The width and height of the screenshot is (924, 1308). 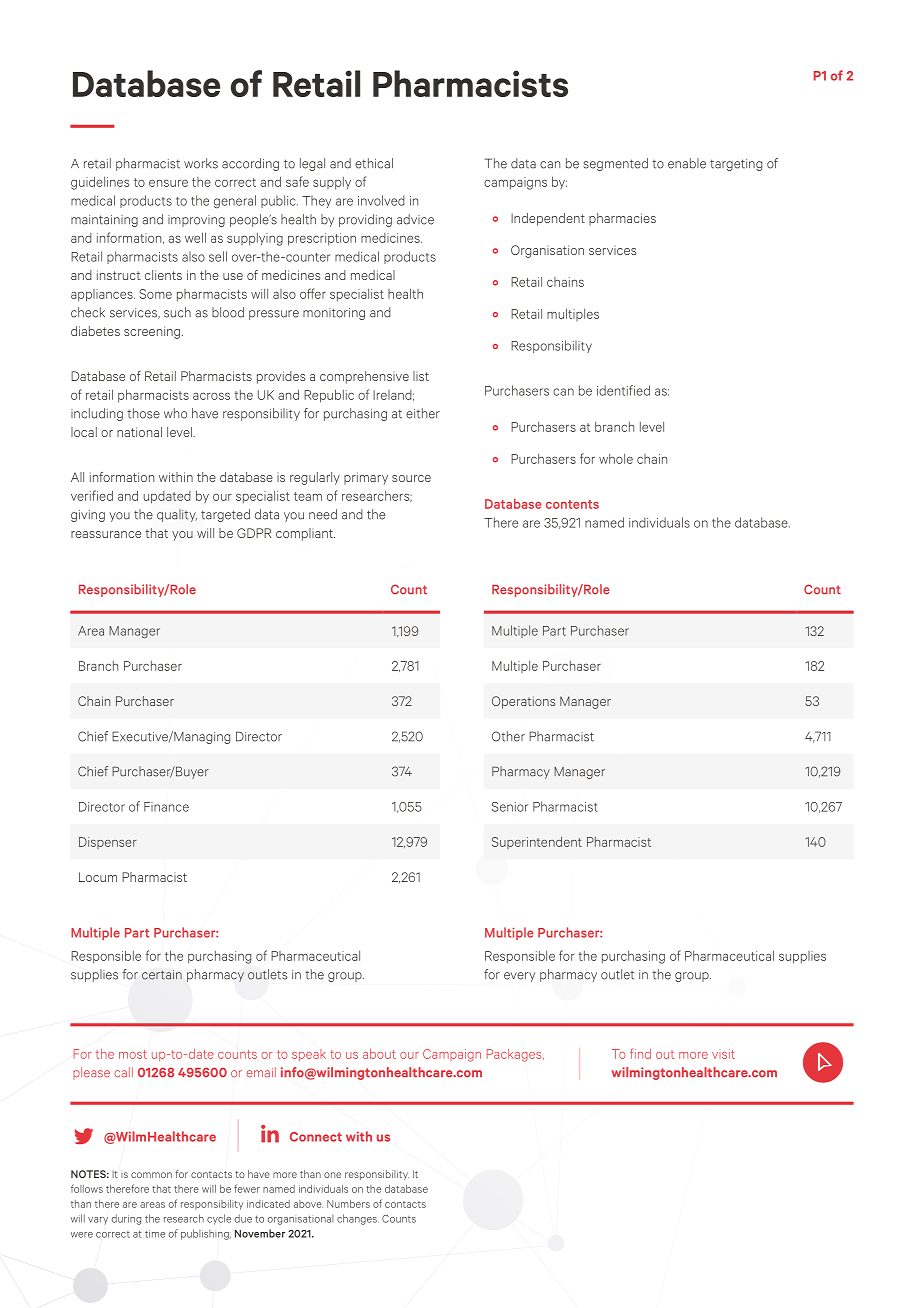 What do you see at coordinates (411, 478) in the screenshot?
I see `source` at bounding box center [411, 478].
